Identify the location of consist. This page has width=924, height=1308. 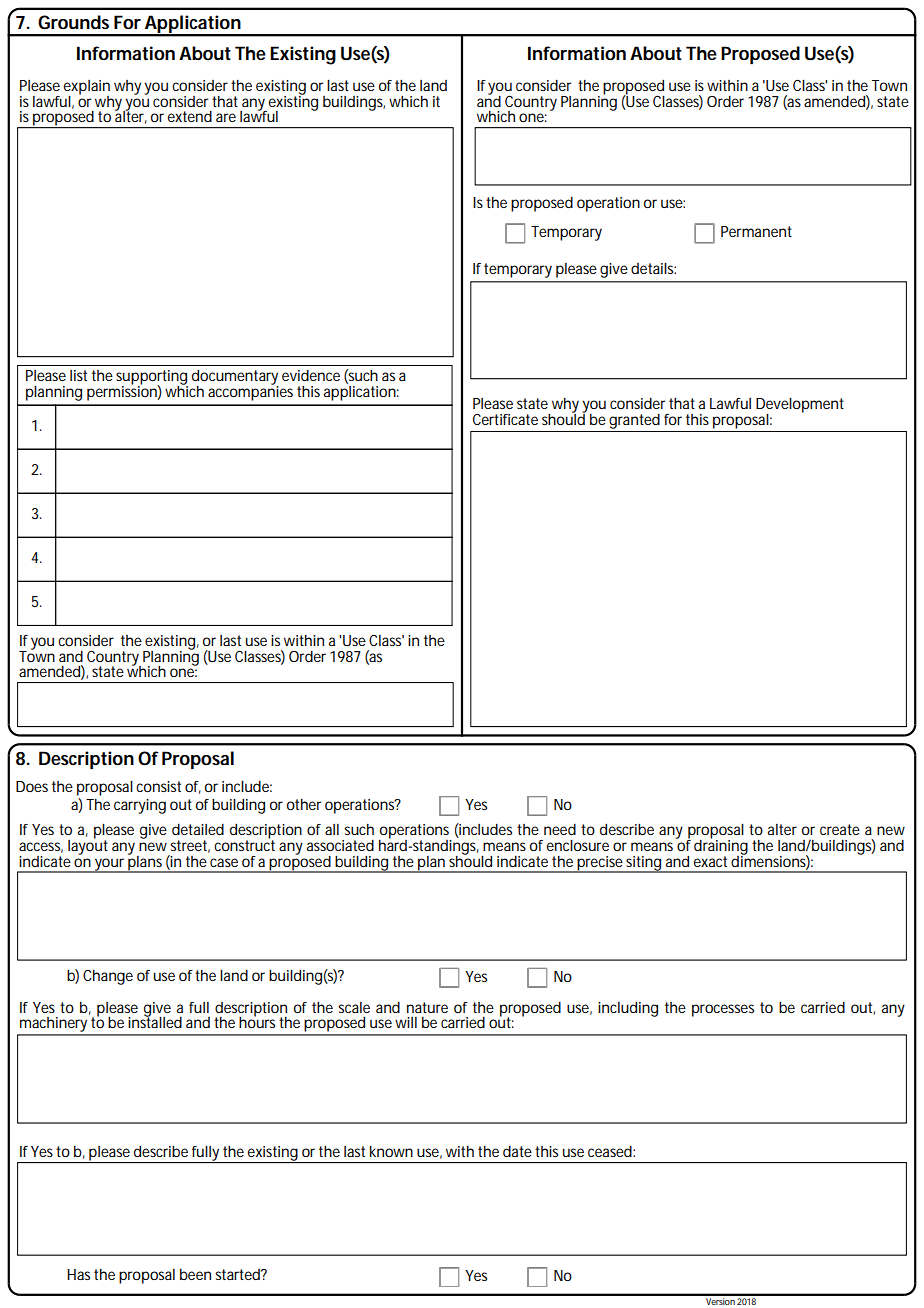
(158, 786).
